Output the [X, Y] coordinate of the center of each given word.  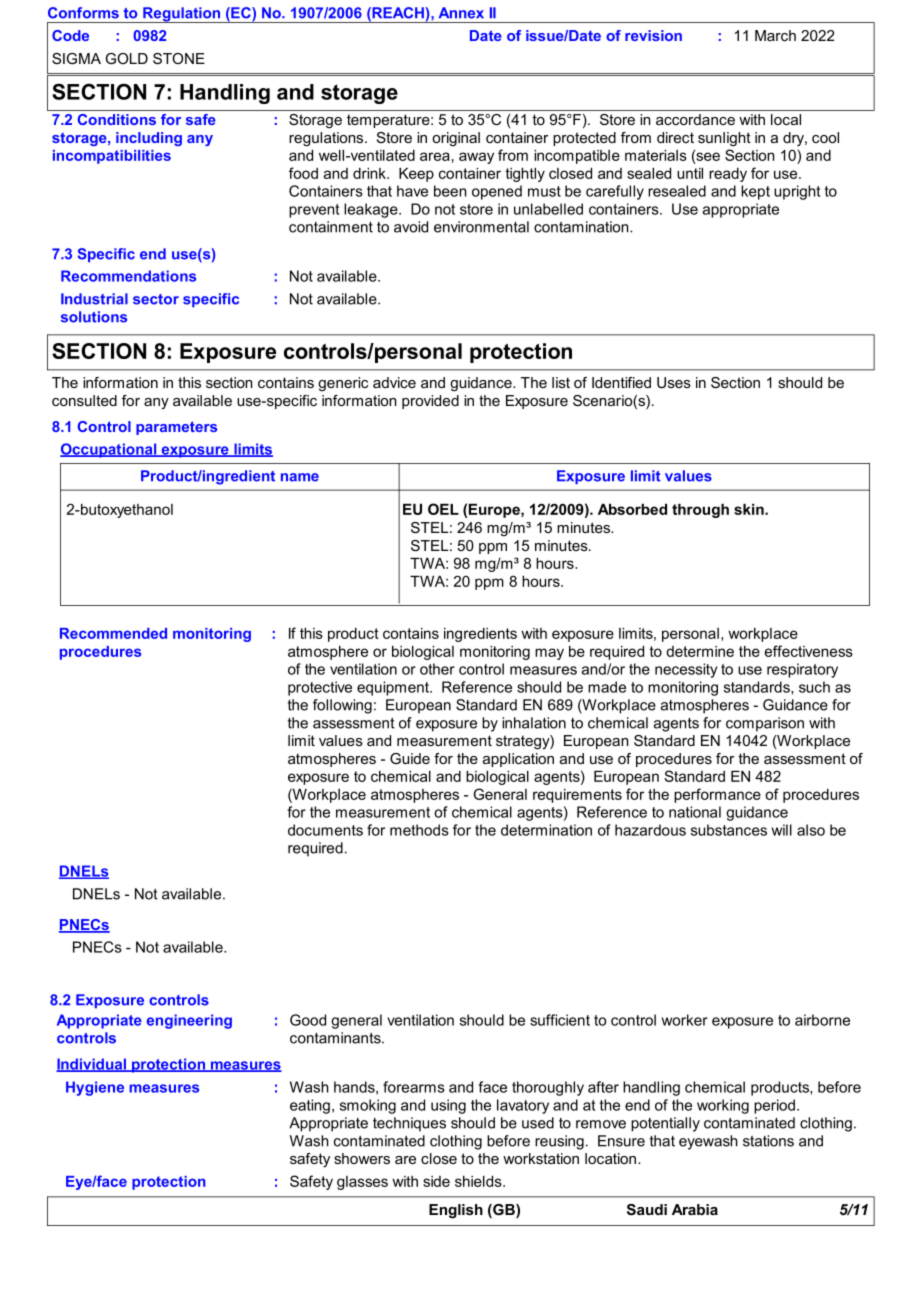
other [437, 669]
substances [729, 830]
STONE [179, 58]
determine [700, 651]
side [436, 1181]
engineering [189, 1021]
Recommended [113, 633]
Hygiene [95, 1088]
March [775, 35]
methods [419, 830]
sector [156, 299]
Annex [461, 13]
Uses [674, 382]
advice [394, 382]
